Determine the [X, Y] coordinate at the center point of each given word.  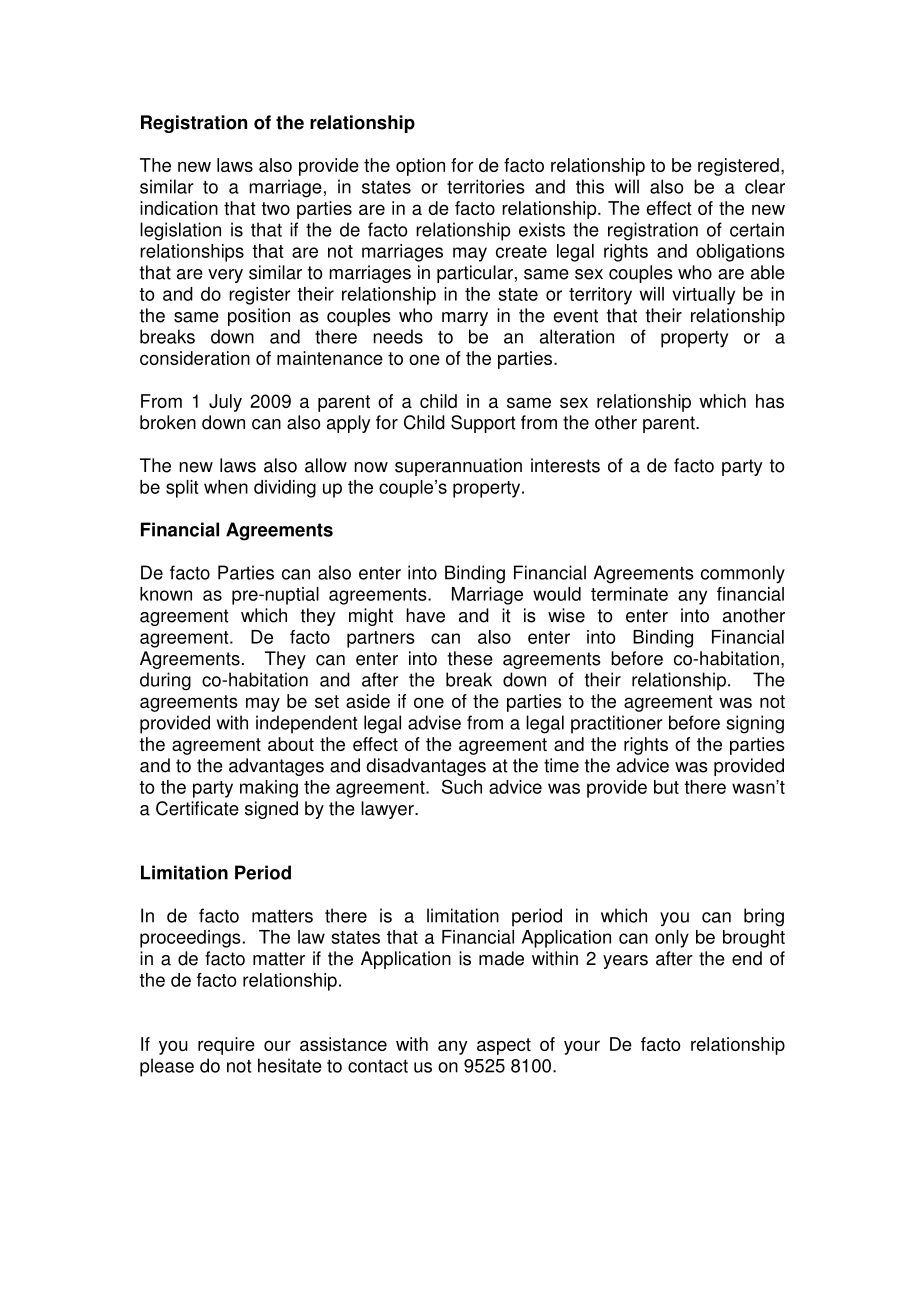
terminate [629, 594]
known [166, 594]
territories [486, 186]
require [226, 1046]
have [425, 615]
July [225, 403]
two [275, 208]
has [770, 401]
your [582, 1047]
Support [483, 424]
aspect [504, 1046]
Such [462, 786]
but [666, 787]
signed [271, 810]
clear [765, 186]
